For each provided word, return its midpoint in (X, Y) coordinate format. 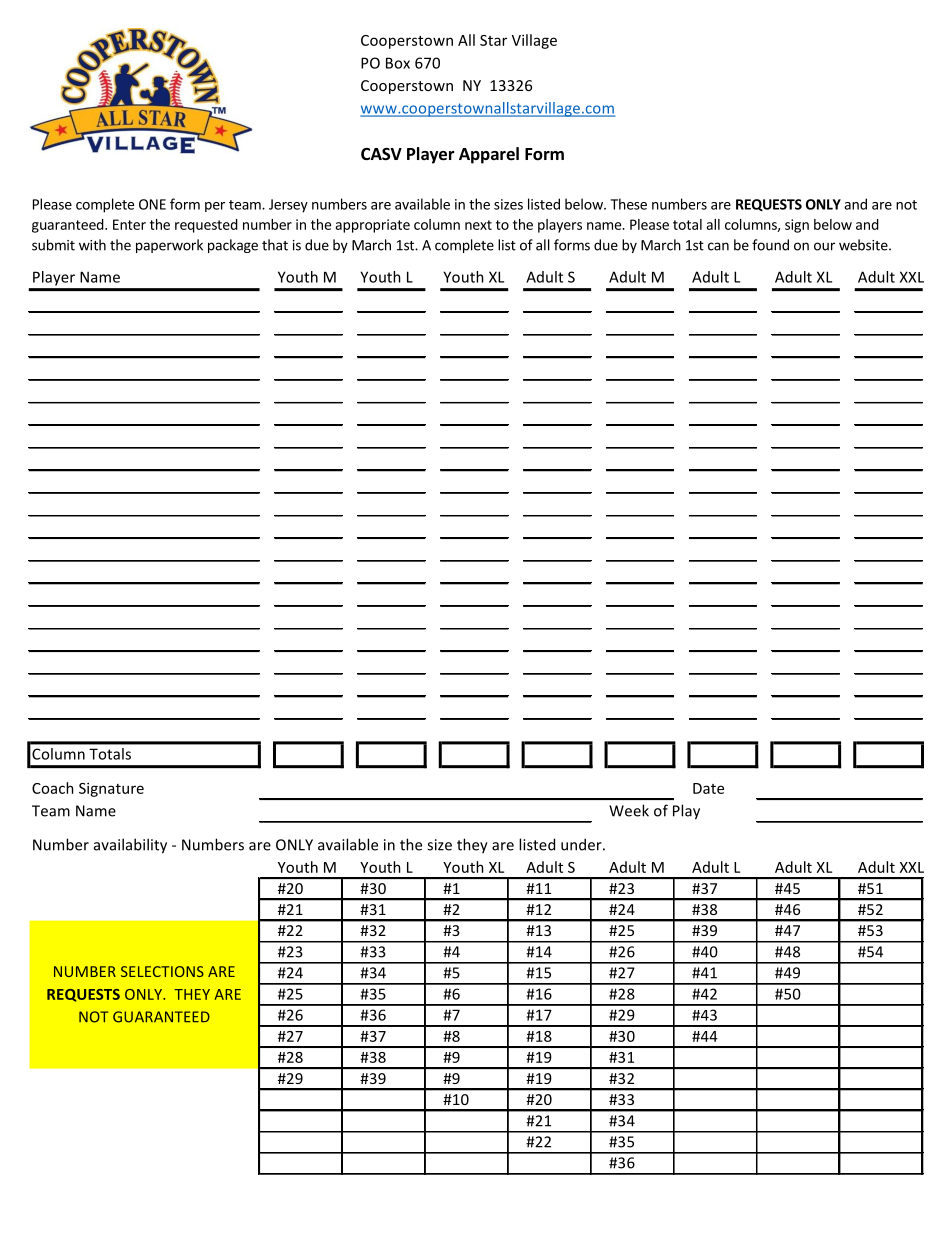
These (628, 204)
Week (629, 810)
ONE (152, 204)
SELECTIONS (162, 971)
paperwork (169, 246)
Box (398, 63)
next (478, 225)
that (275, 245)
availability (130, 846)
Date (708, 788)
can (718, 246)
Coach (53, 788)
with (92, 245)
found (770, 245)
